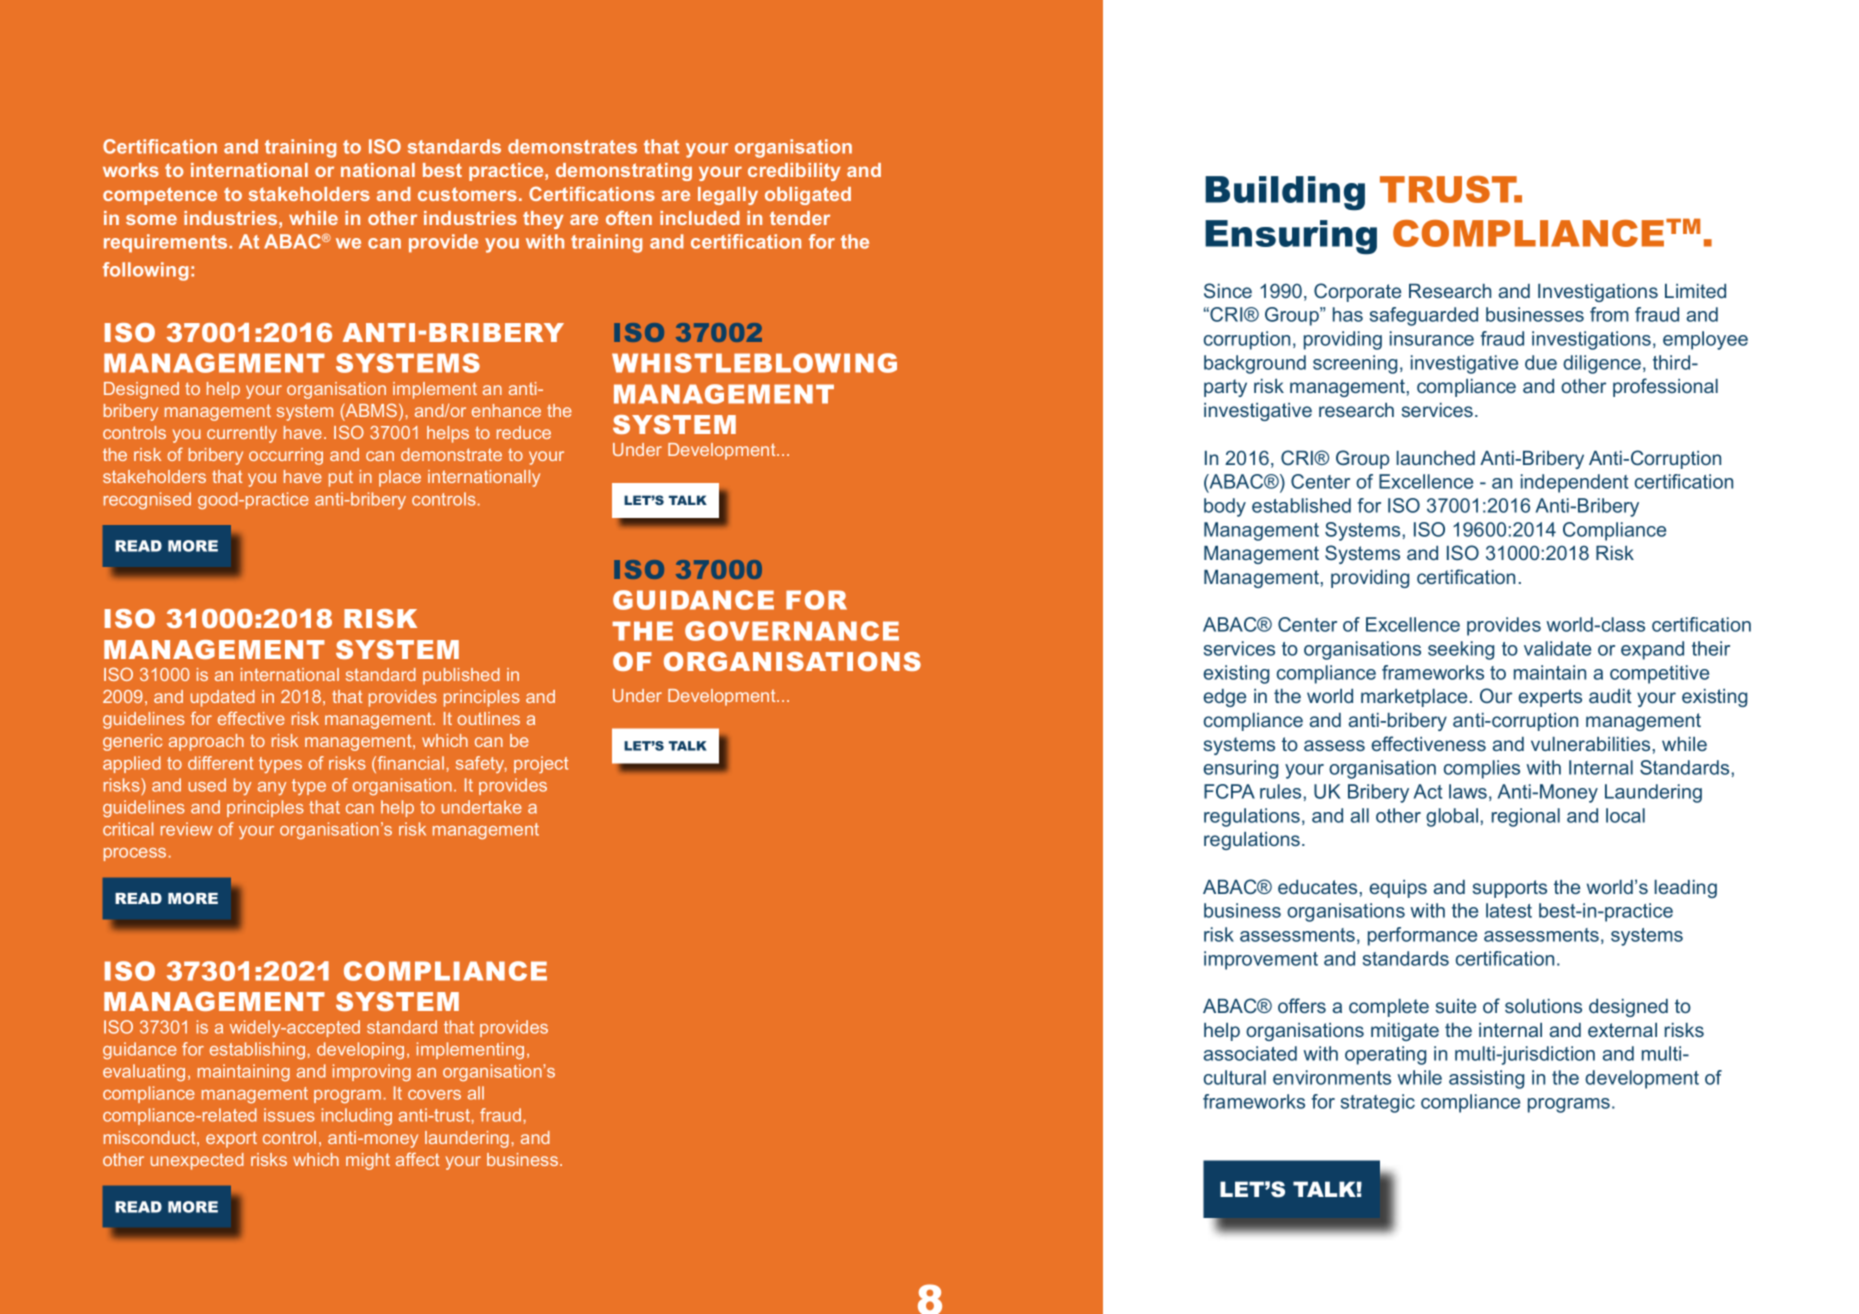 This image has width=1859, height=1314. I want to click on performance, so click(1422, 936).
